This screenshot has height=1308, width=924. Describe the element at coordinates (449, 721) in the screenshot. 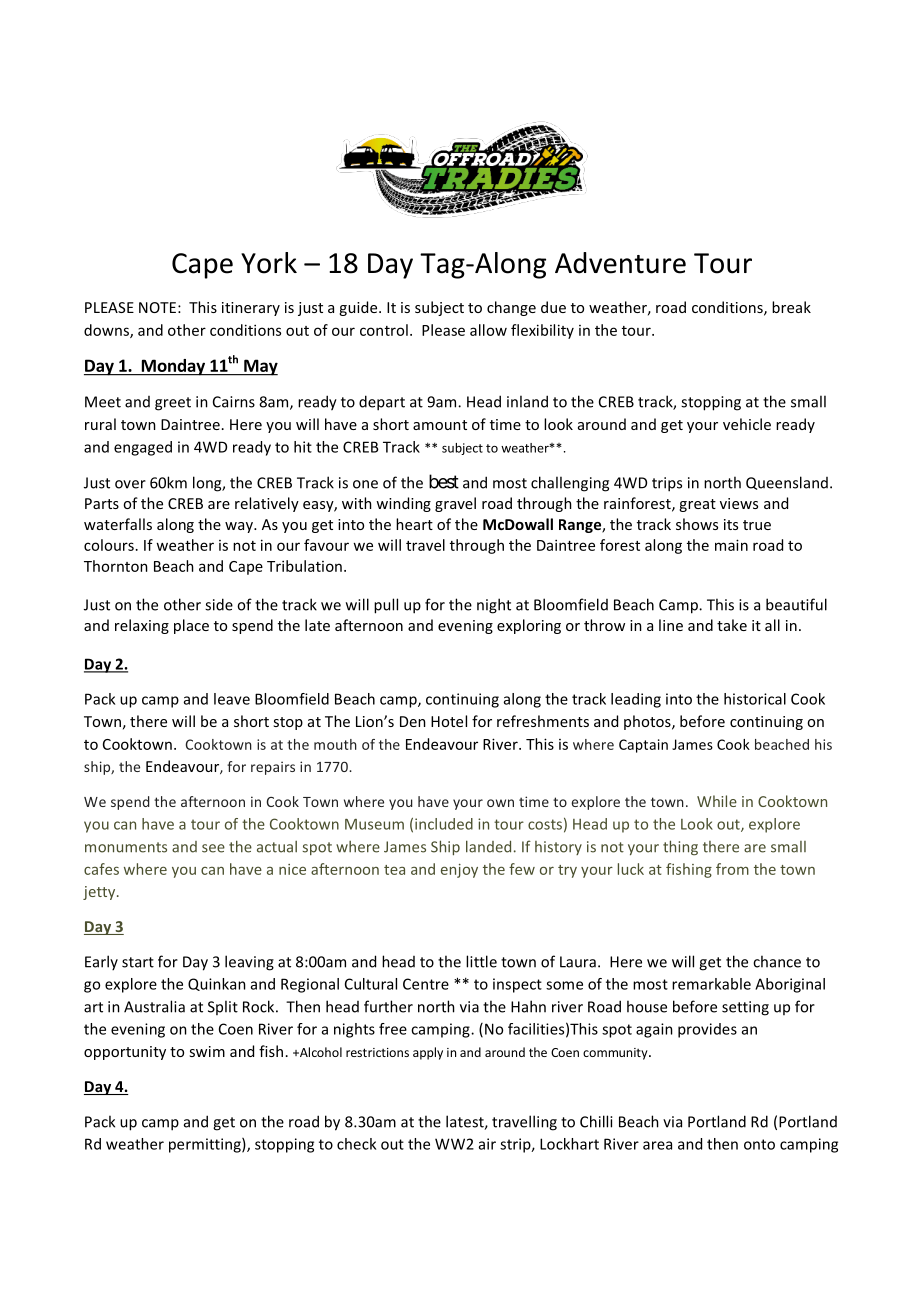

I see `Hotel` at that location.
